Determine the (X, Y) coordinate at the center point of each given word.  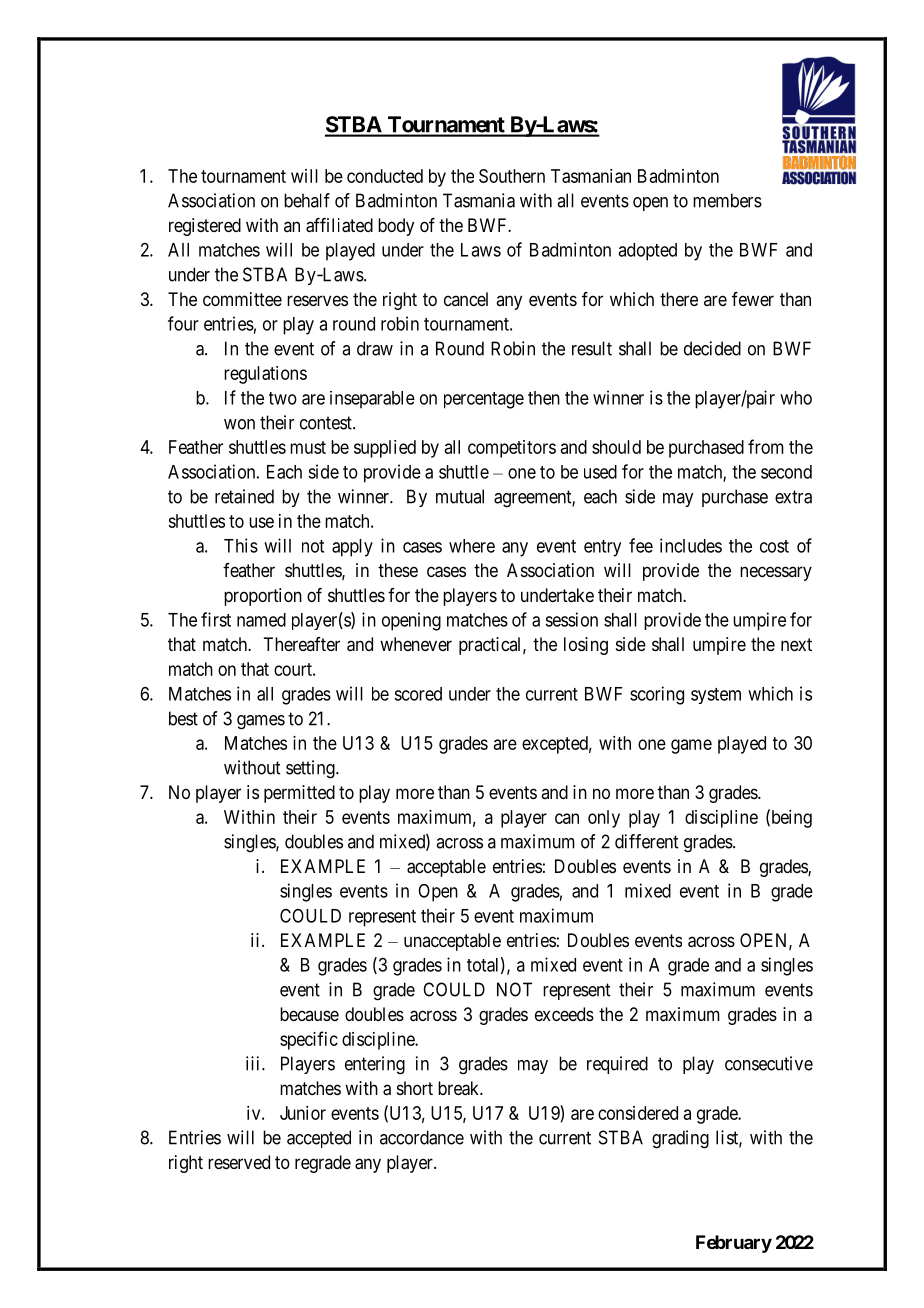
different (646, 841)
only (604, 819)
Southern (512, 176)
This (241, 545)
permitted (299, 794)
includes (691, 545)
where (472, 546)
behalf (307, 200)
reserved (239, 1162)
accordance (422, 1137)
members (727, 200)
